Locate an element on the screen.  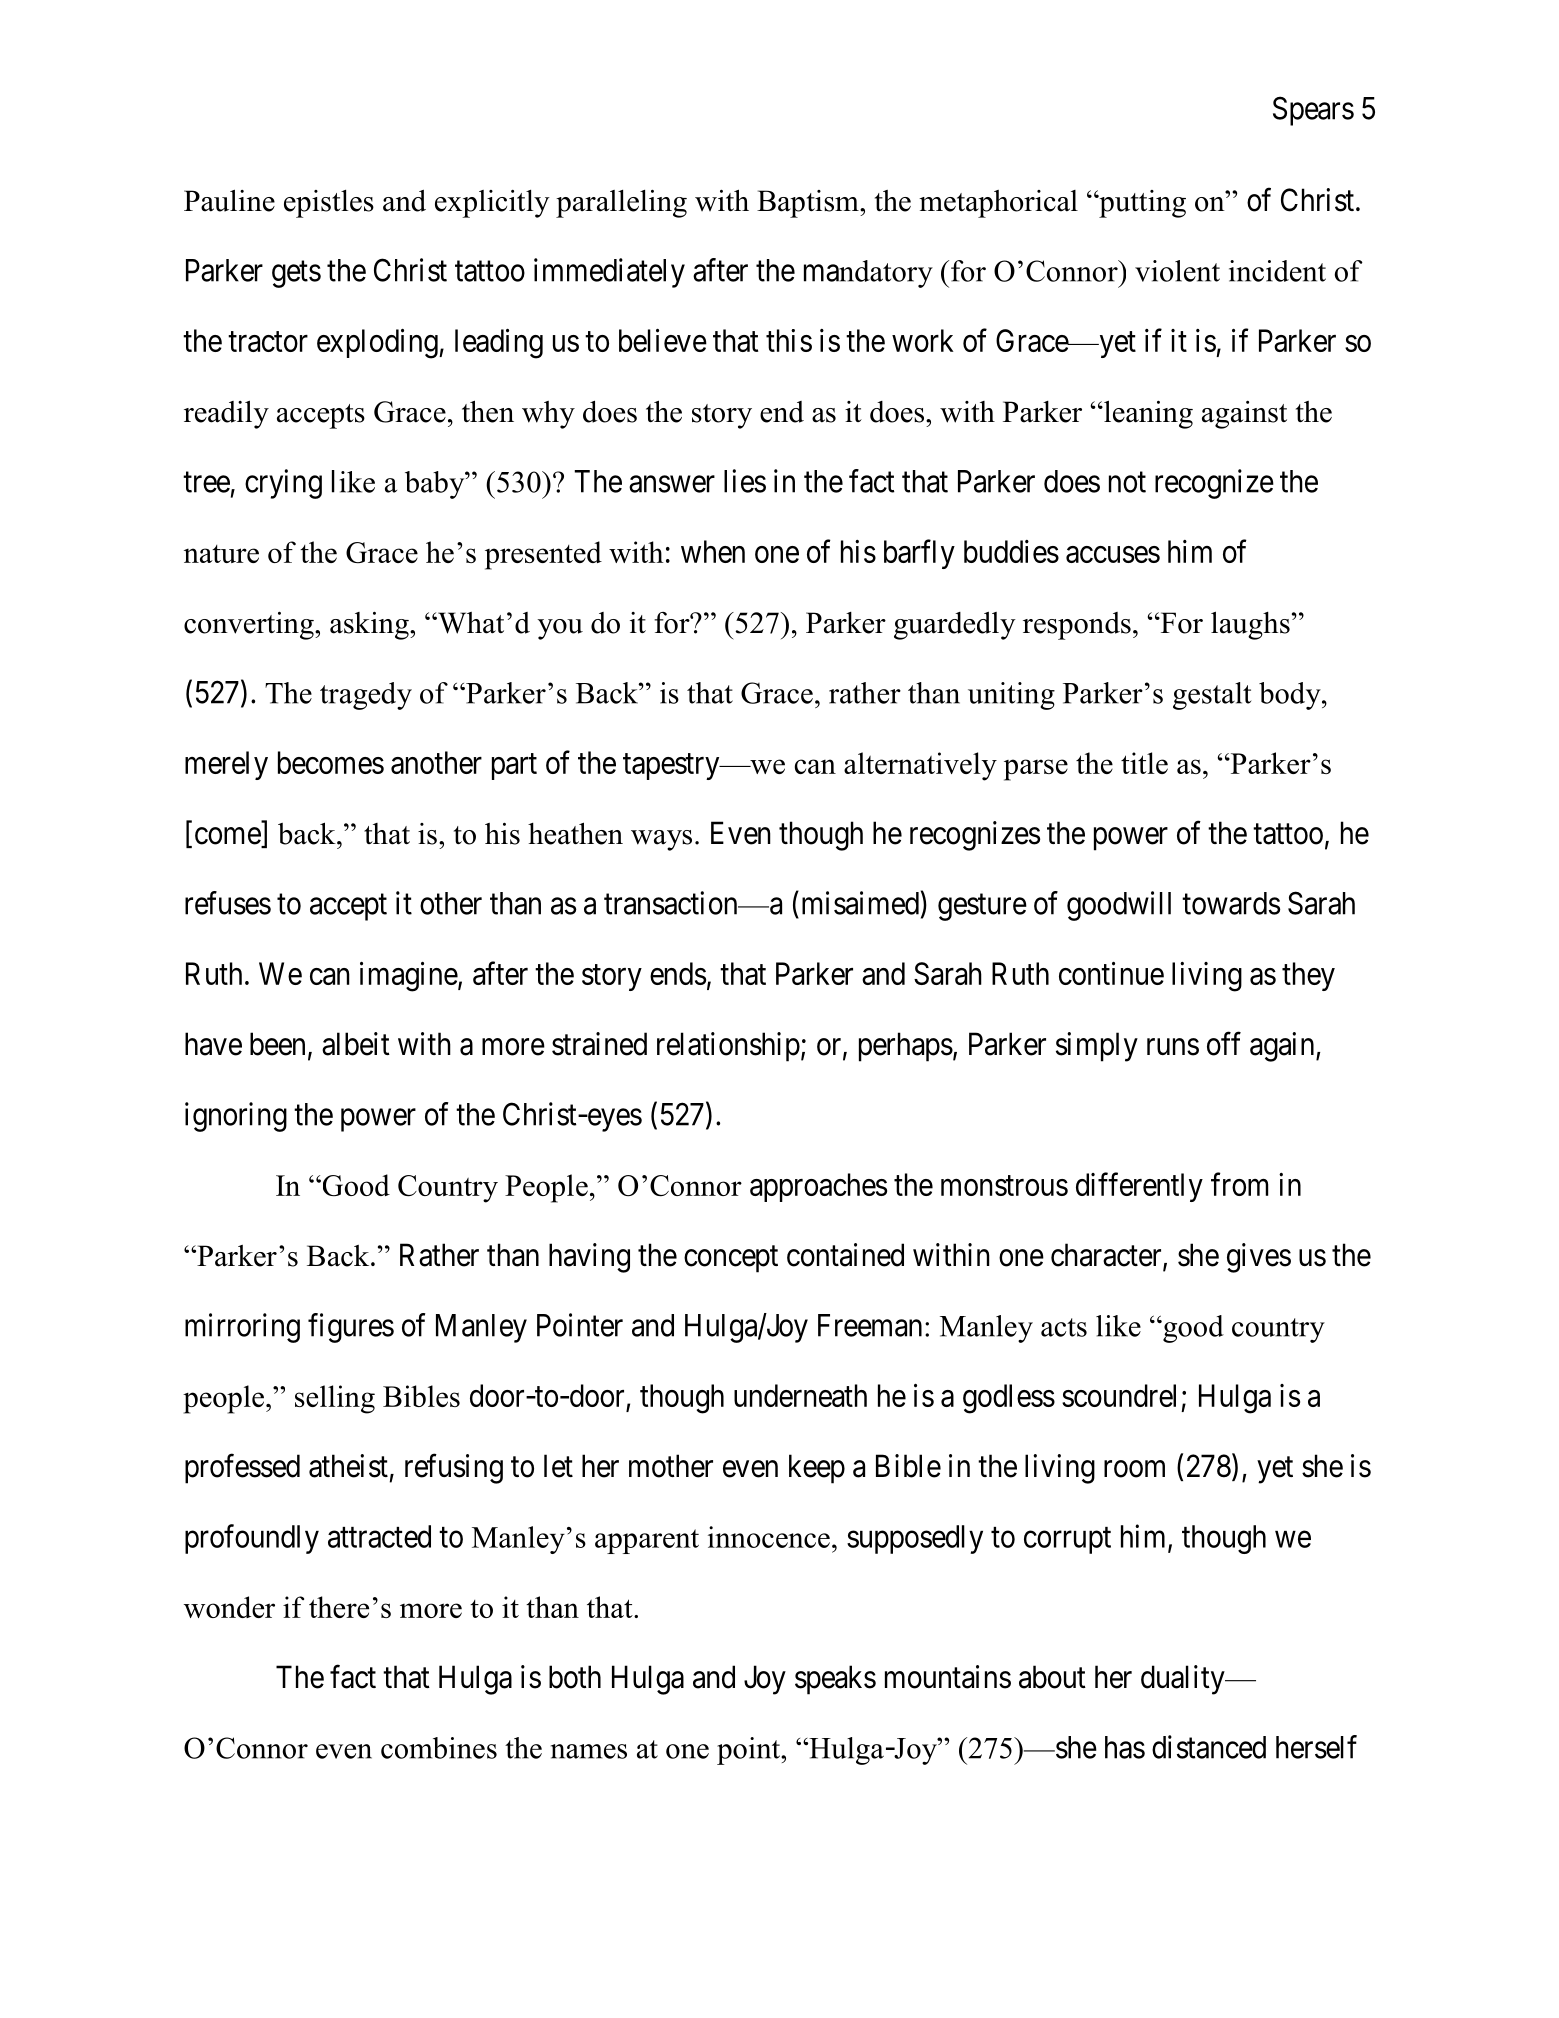
names is located at coordinates (589, 1751).
